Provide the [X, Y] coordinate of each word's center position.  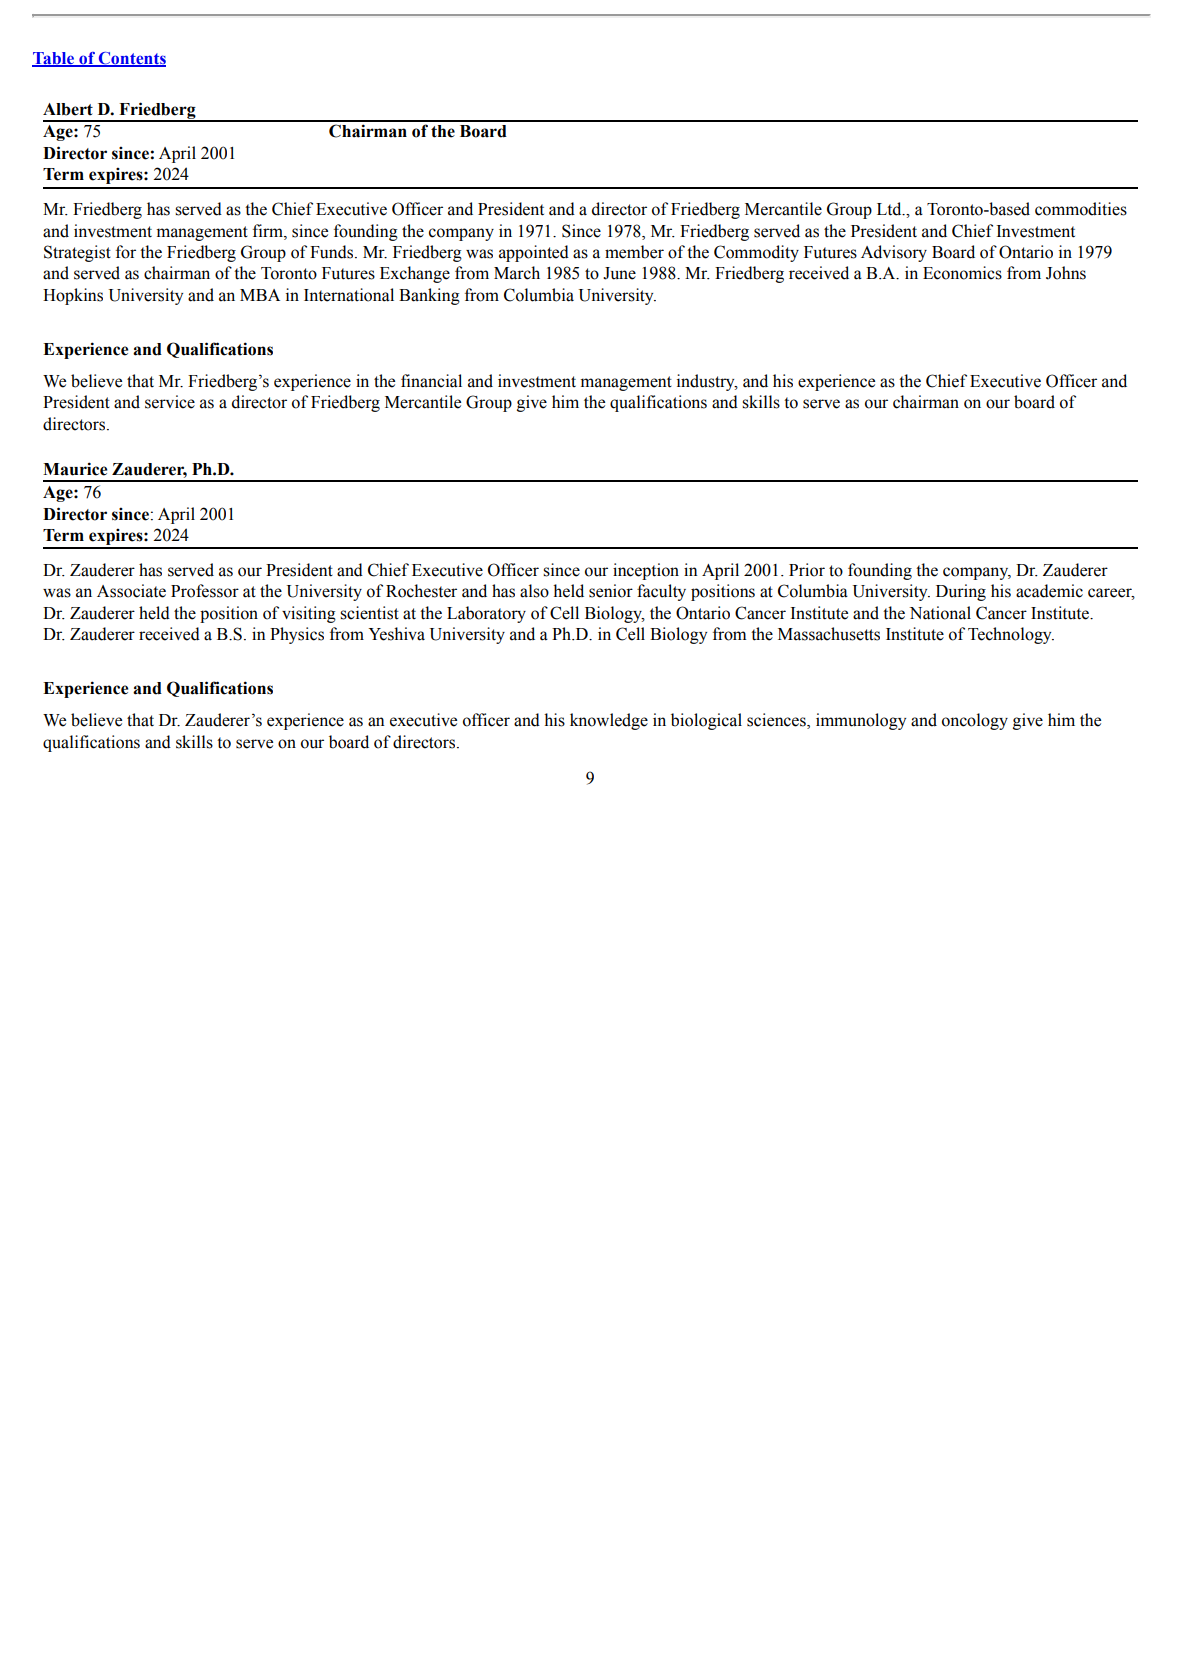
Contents [131, 59]
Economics [962, 273]
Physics [297, 635]
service [170, 402]
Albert [68, 109]
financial [431, 381]
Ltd [890, 209]
